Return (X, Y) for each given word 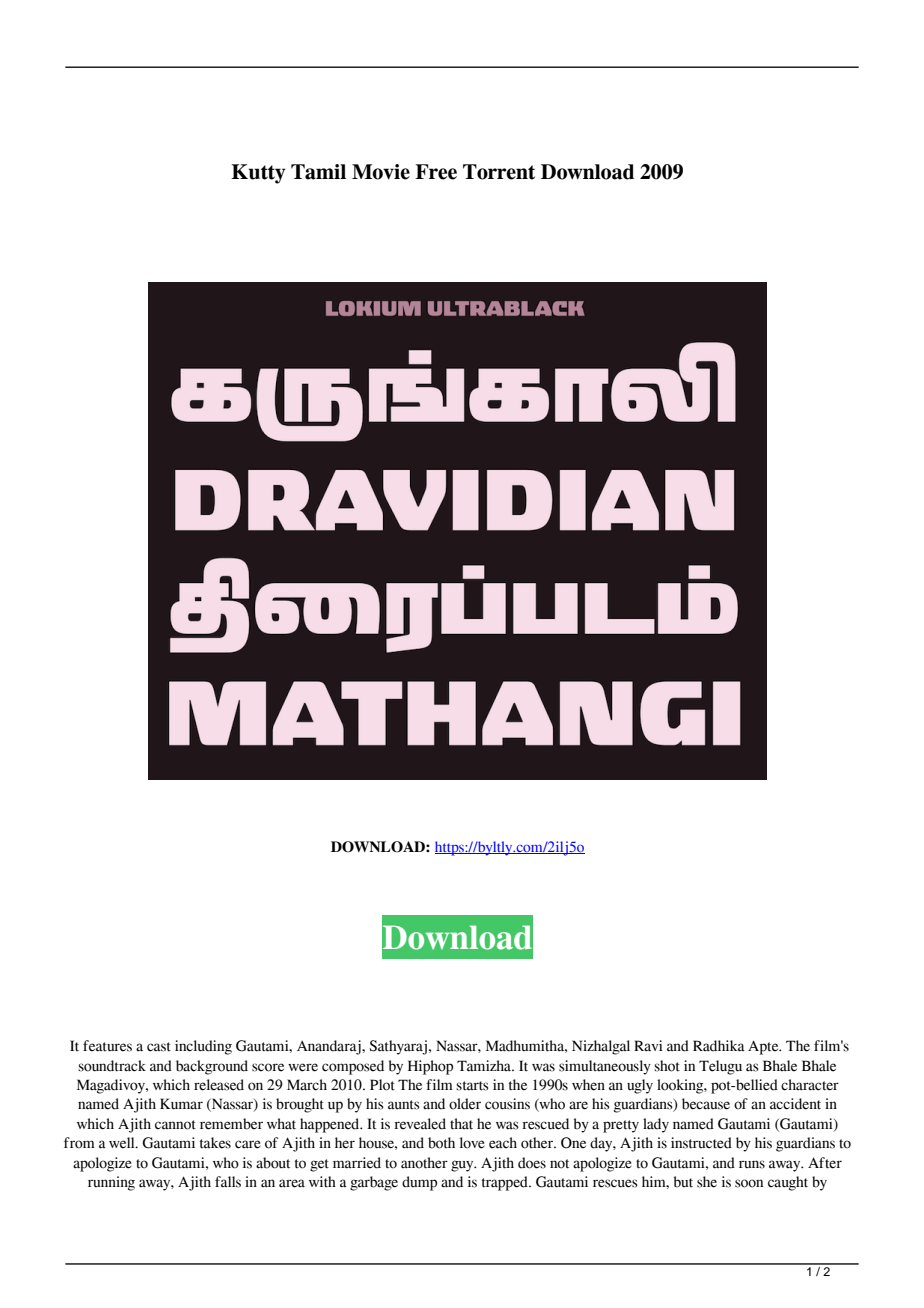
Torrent (499, 172)
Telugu (720, 1067)
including (203, 1047)
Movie (381, 172)
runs (752, 1164)
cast (159, 1047)
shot (667, 1066)
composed (353, 1067)
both (441, 1143)
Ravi (648, 1046)
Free (436, 172)
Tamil (318, 172)
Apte (764, 1047)
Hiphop (430, 1067)
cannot (175, 1125)
